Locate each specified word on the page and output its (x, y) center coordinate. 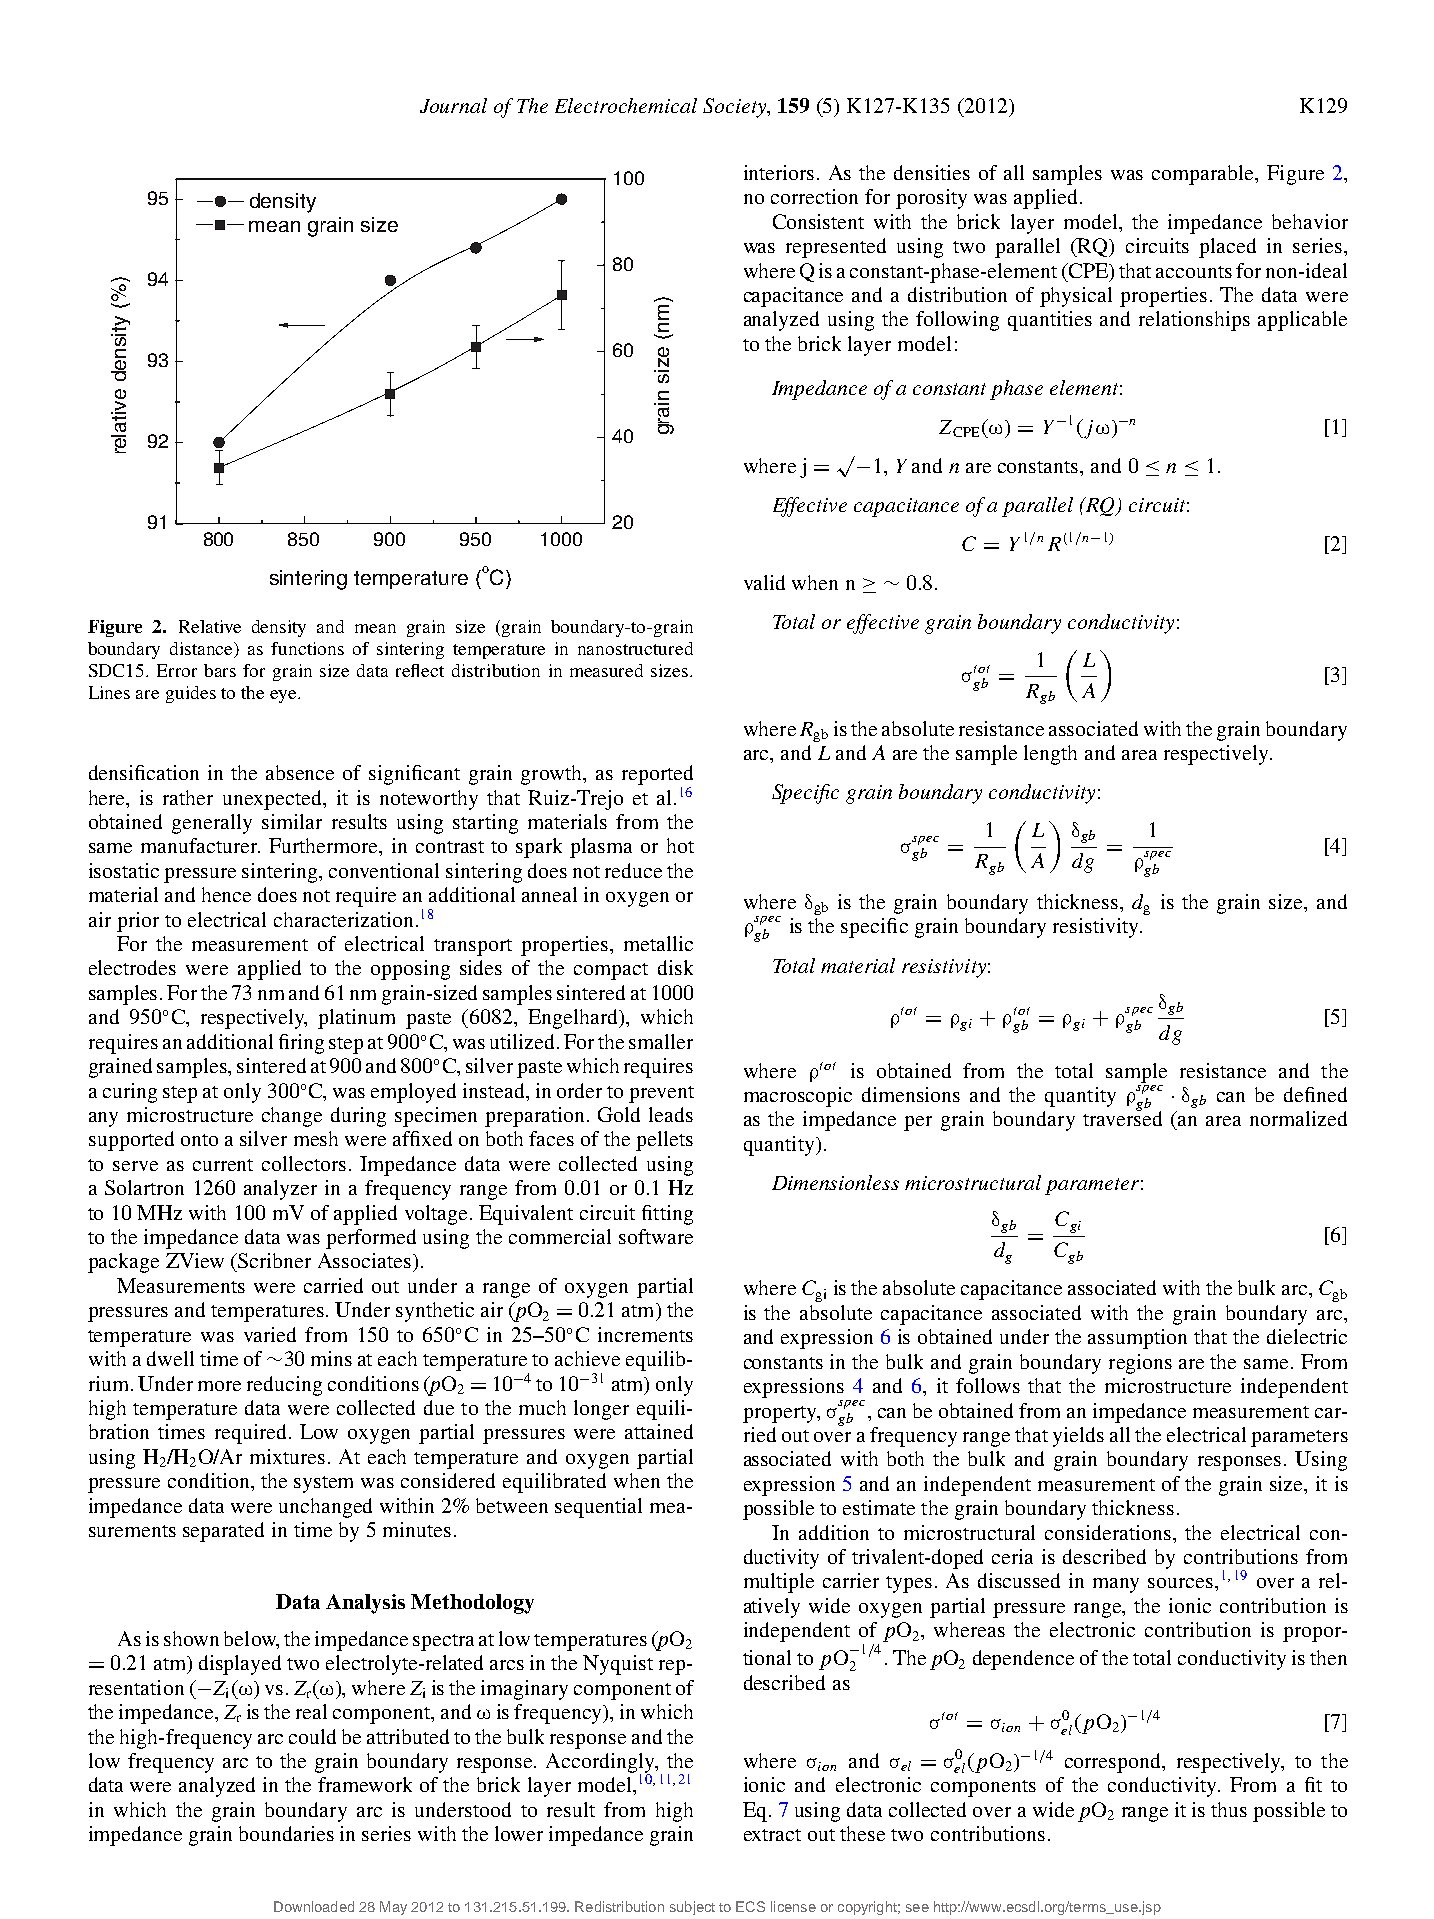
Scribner (273, 1260)
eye (284, 696)
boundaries (286, 1833)
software (656, 1236)
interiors (779, 172)
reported (657, 775)
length (1050, 755)
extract (772, 1835)
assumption (1137, 1339)
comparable (1204, 175)
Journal (453, 105)
